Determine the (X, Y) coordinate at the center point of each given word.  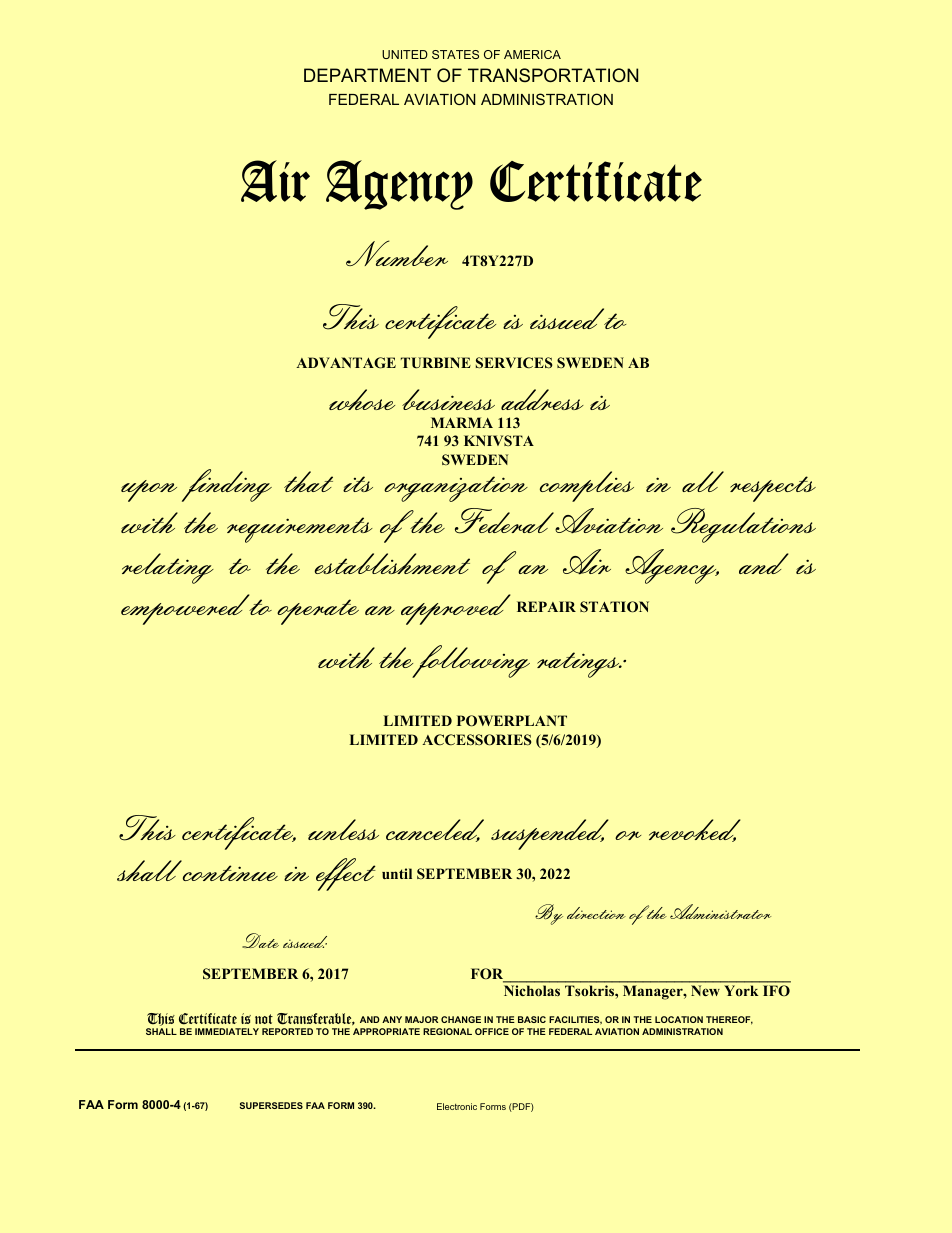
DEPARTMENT (367, 75)
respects (773, 489)
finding (227, 485)
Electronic (457, 1106)
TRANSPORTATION (553, 75)
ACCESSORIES (477, 740)
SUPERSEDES (271, 1105)
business (448, 399)
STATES (455, 54)
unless (343, 829)
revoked (695, 830)
